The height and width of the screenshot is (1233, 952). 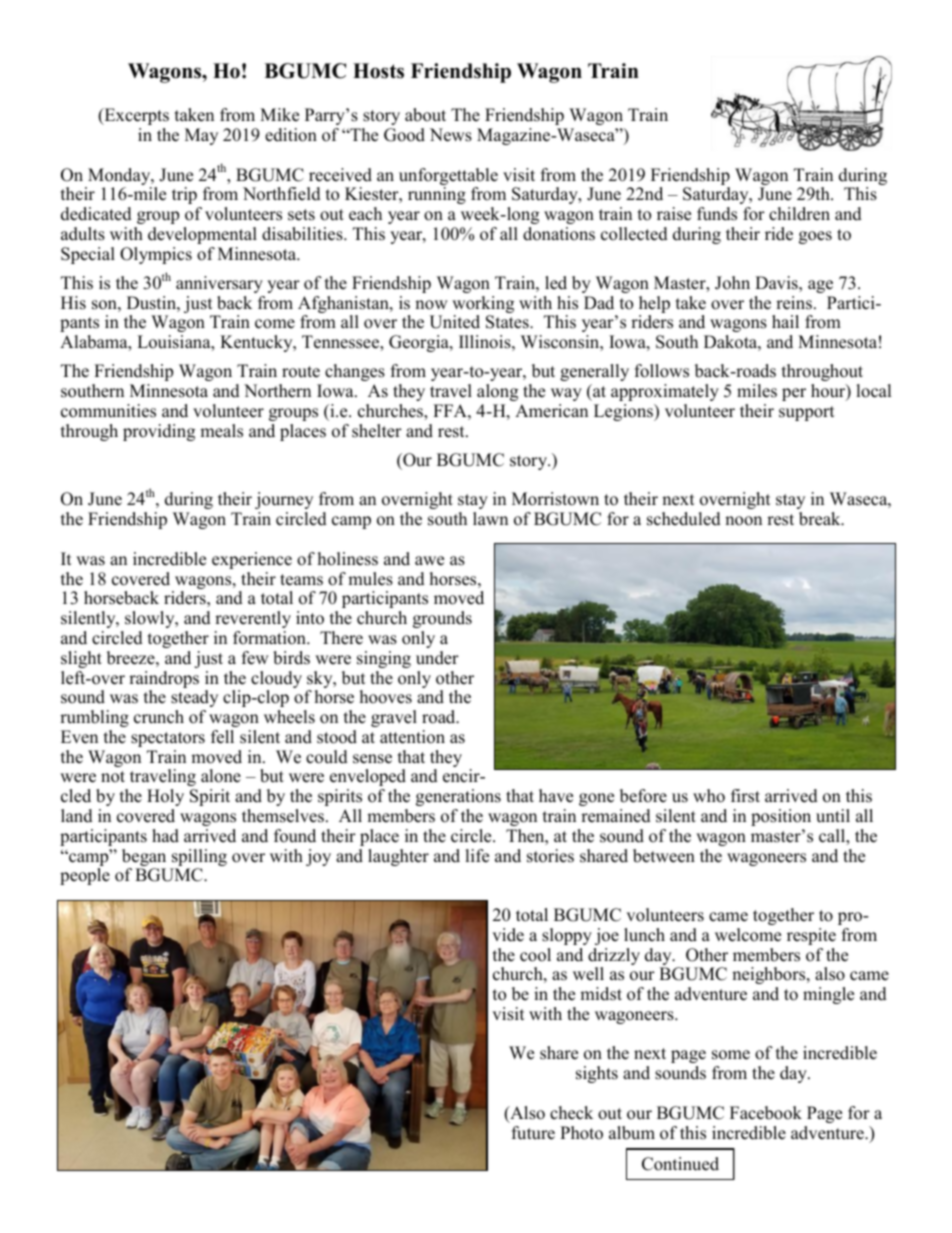 What do you see at coordinates (743, 521) in the screenshot?
I see `noon` at bounding box center [743, 521].
